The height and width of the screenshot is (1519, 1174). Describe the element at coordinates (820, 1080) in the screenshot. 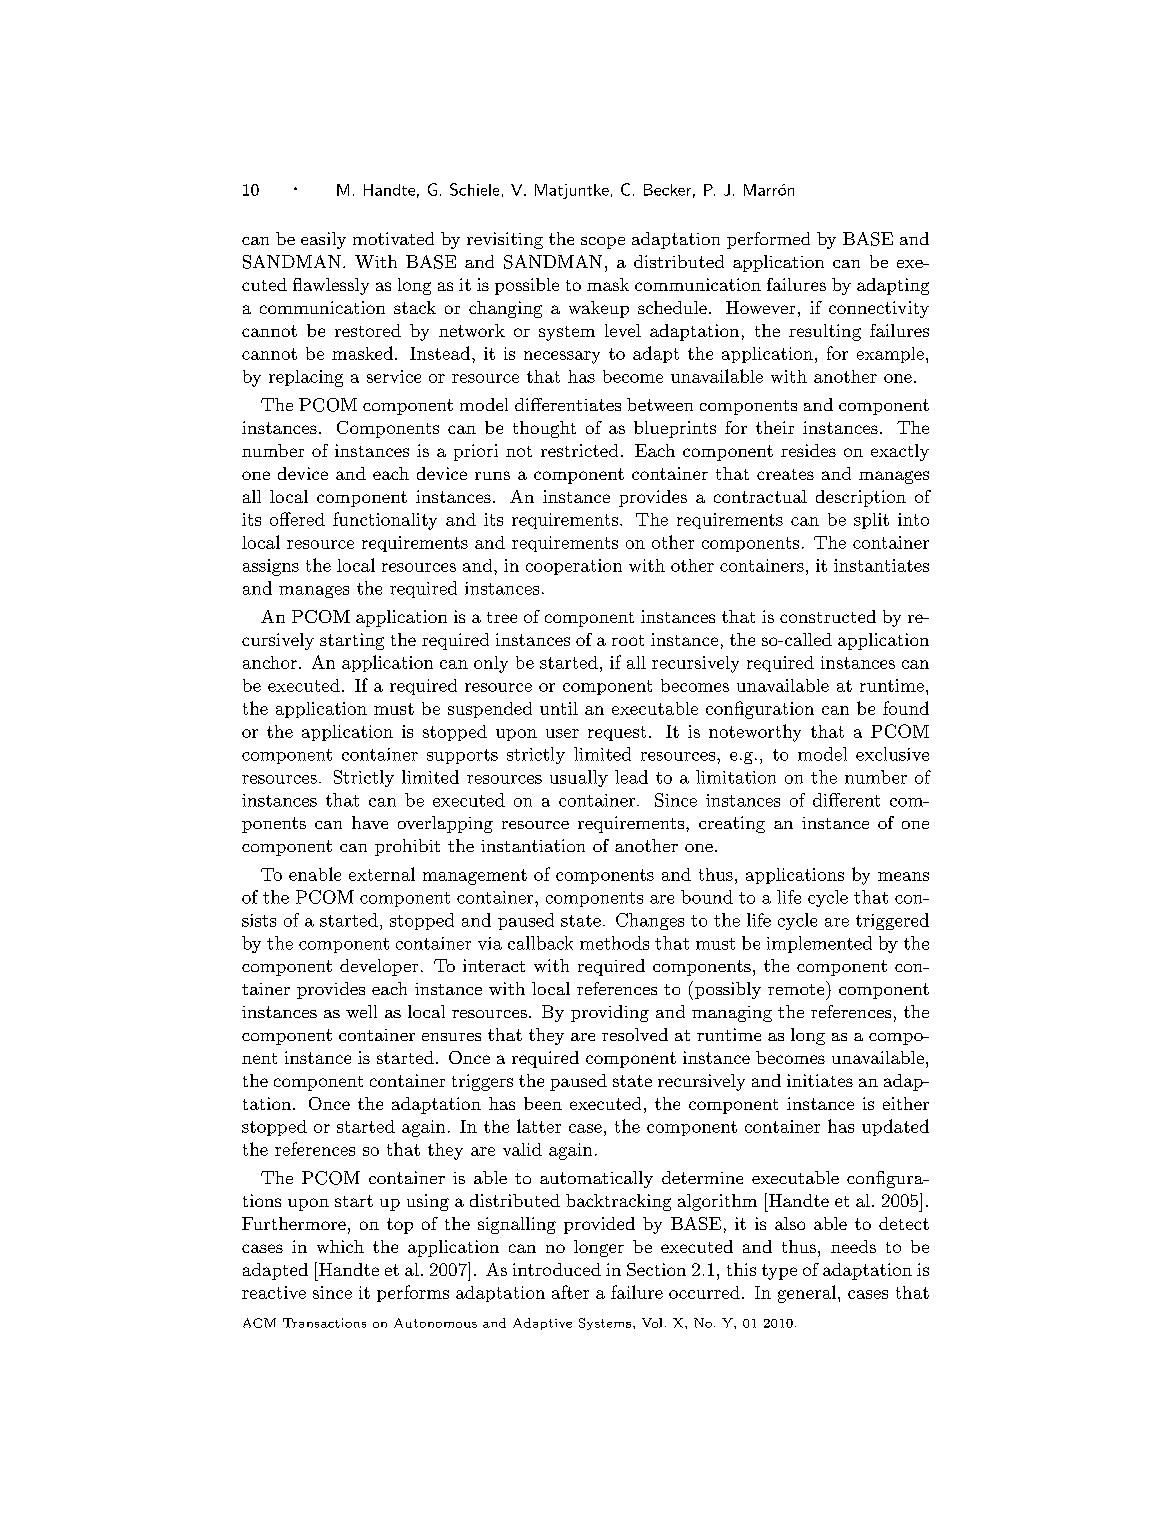

I see `initiates` at that location.
